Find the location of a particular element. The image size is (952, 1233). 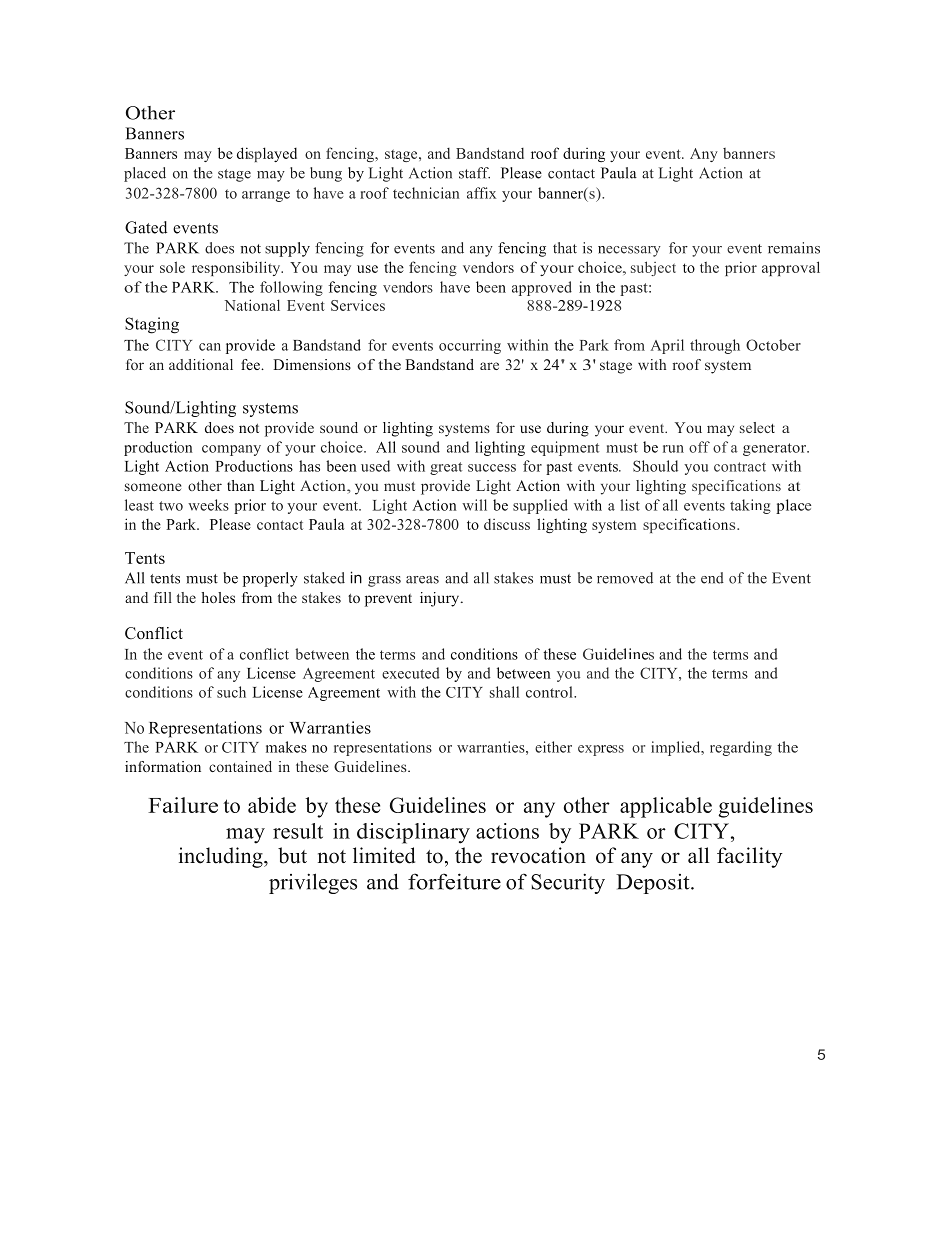

staff is located at coordinates (474, 173).
